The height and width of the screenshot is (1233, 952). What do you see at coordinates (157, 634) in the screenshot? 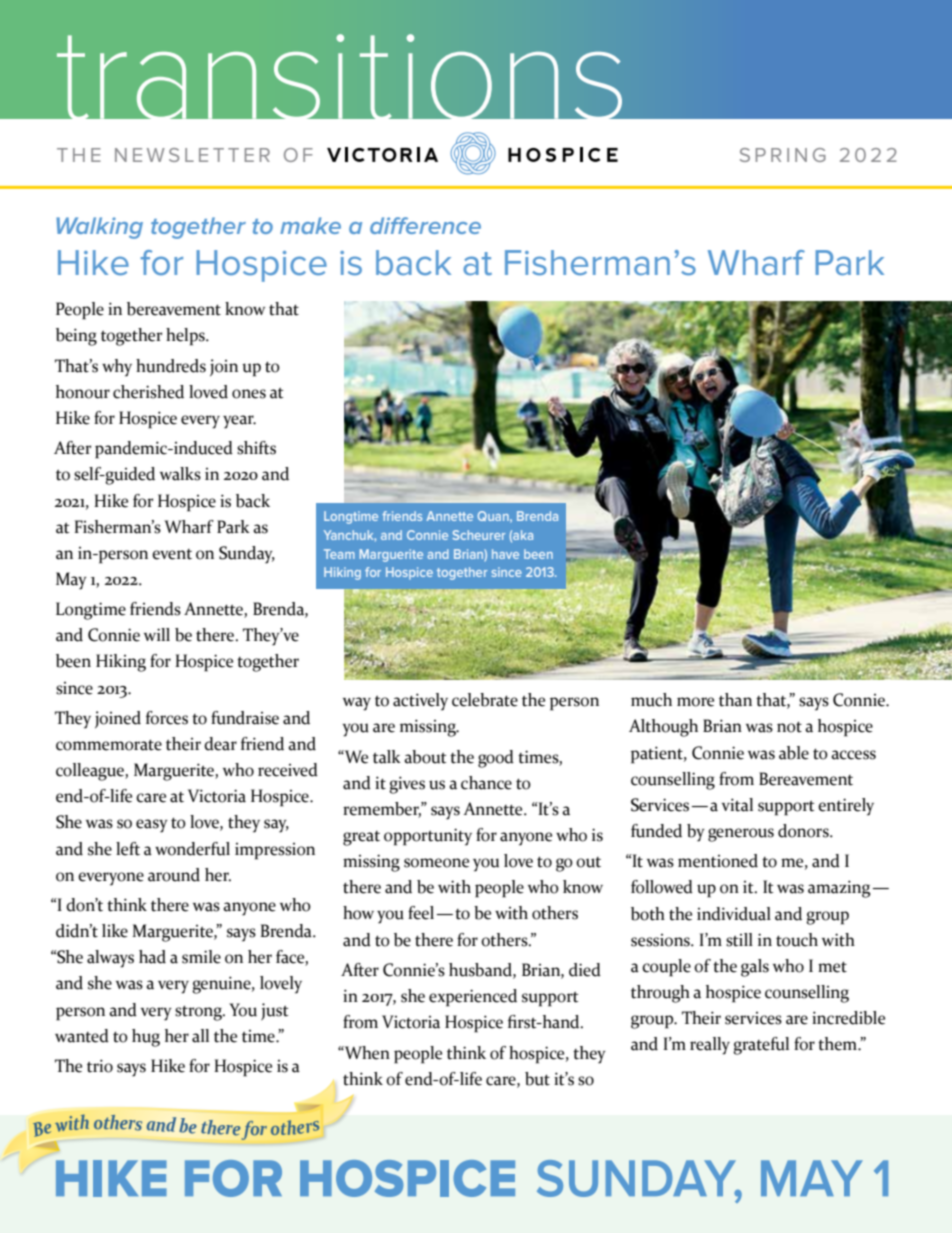
I see `will` at bounding box center [157, 634].
